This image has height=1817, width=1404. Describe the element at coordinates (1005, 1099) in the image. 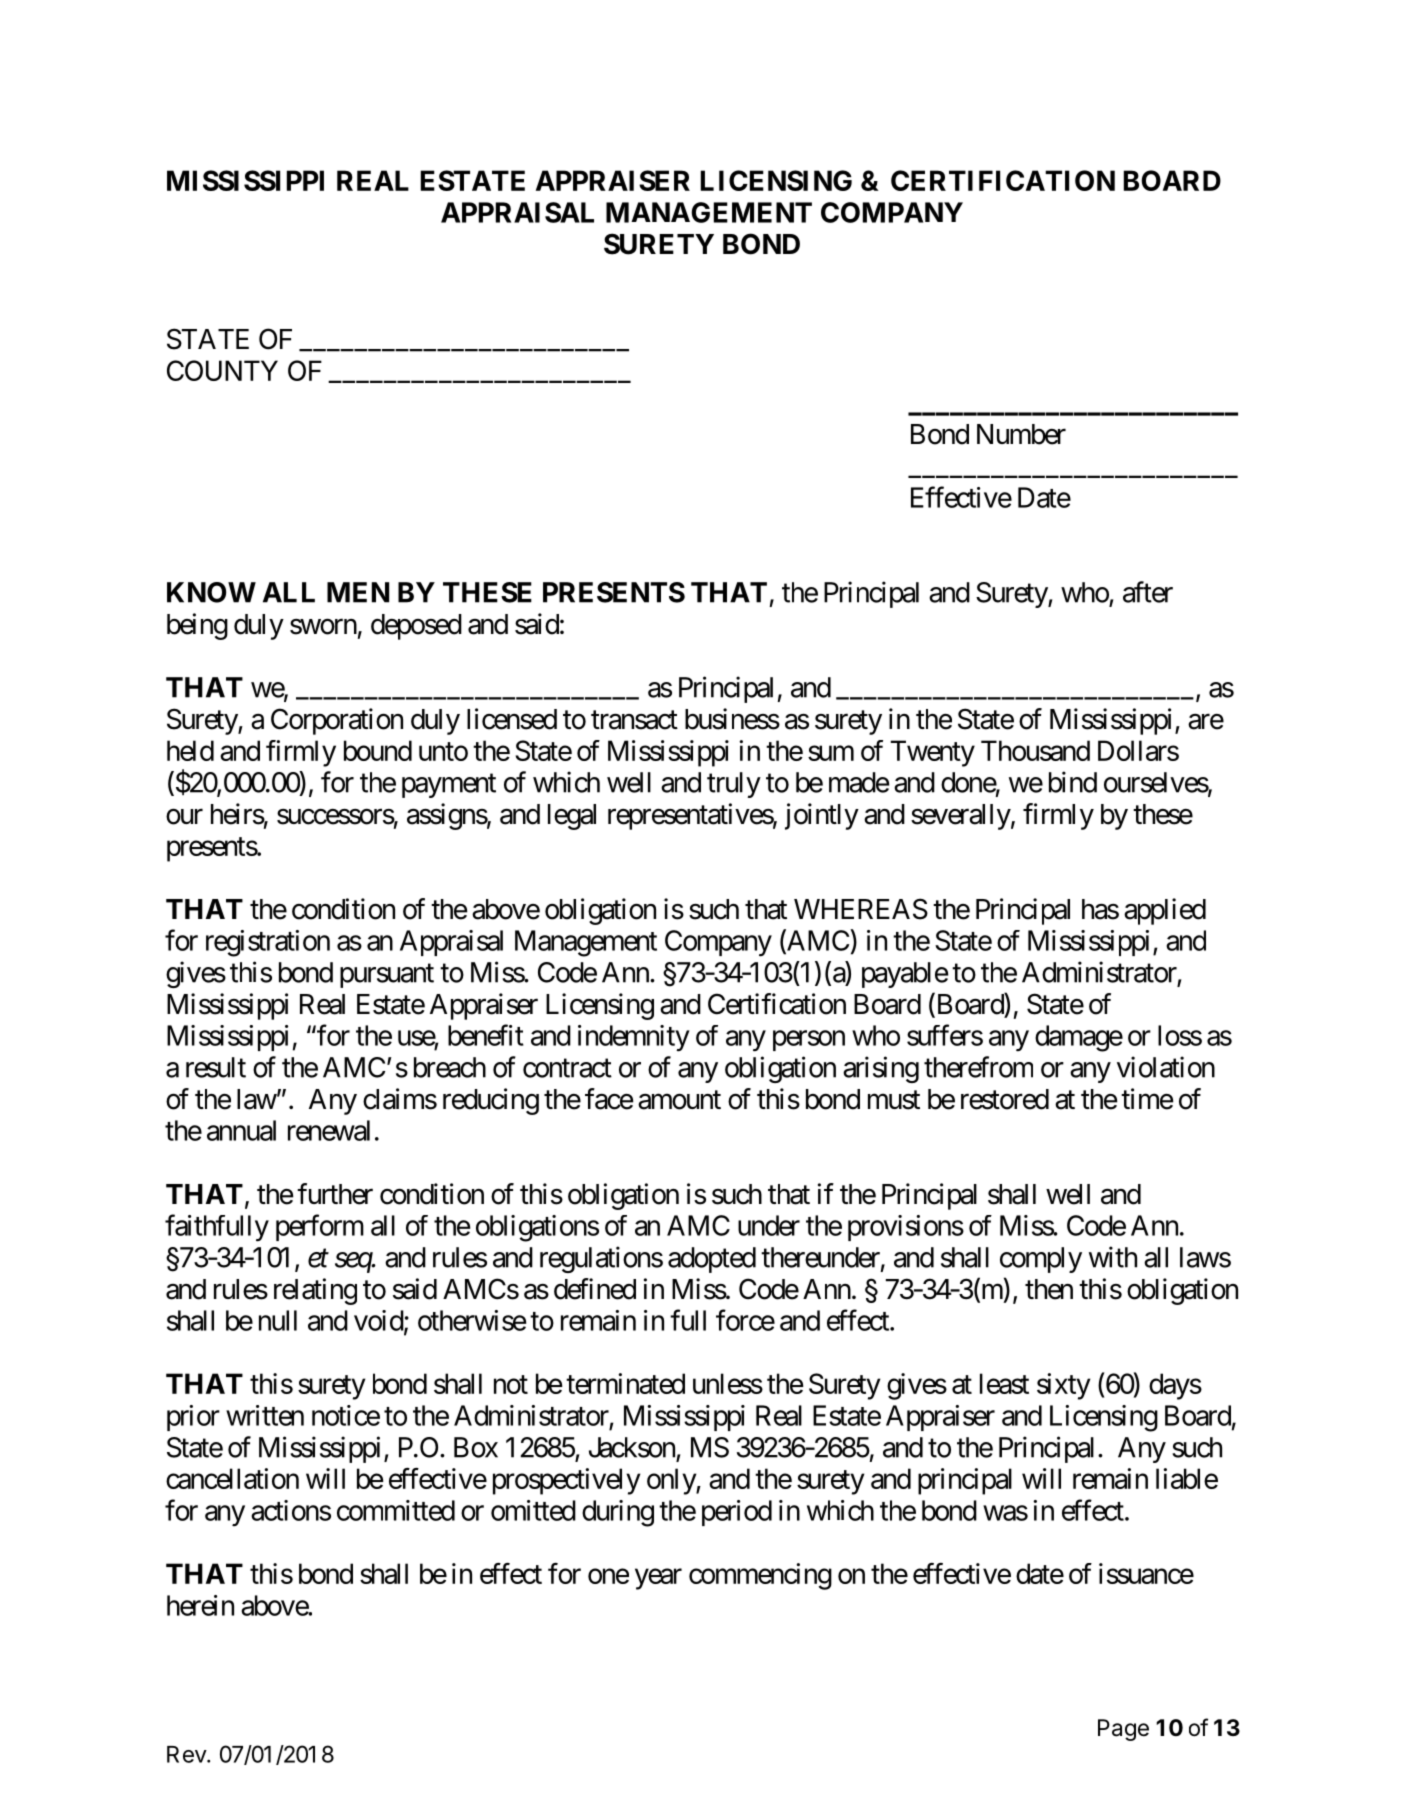

I see `restored` at that location.
